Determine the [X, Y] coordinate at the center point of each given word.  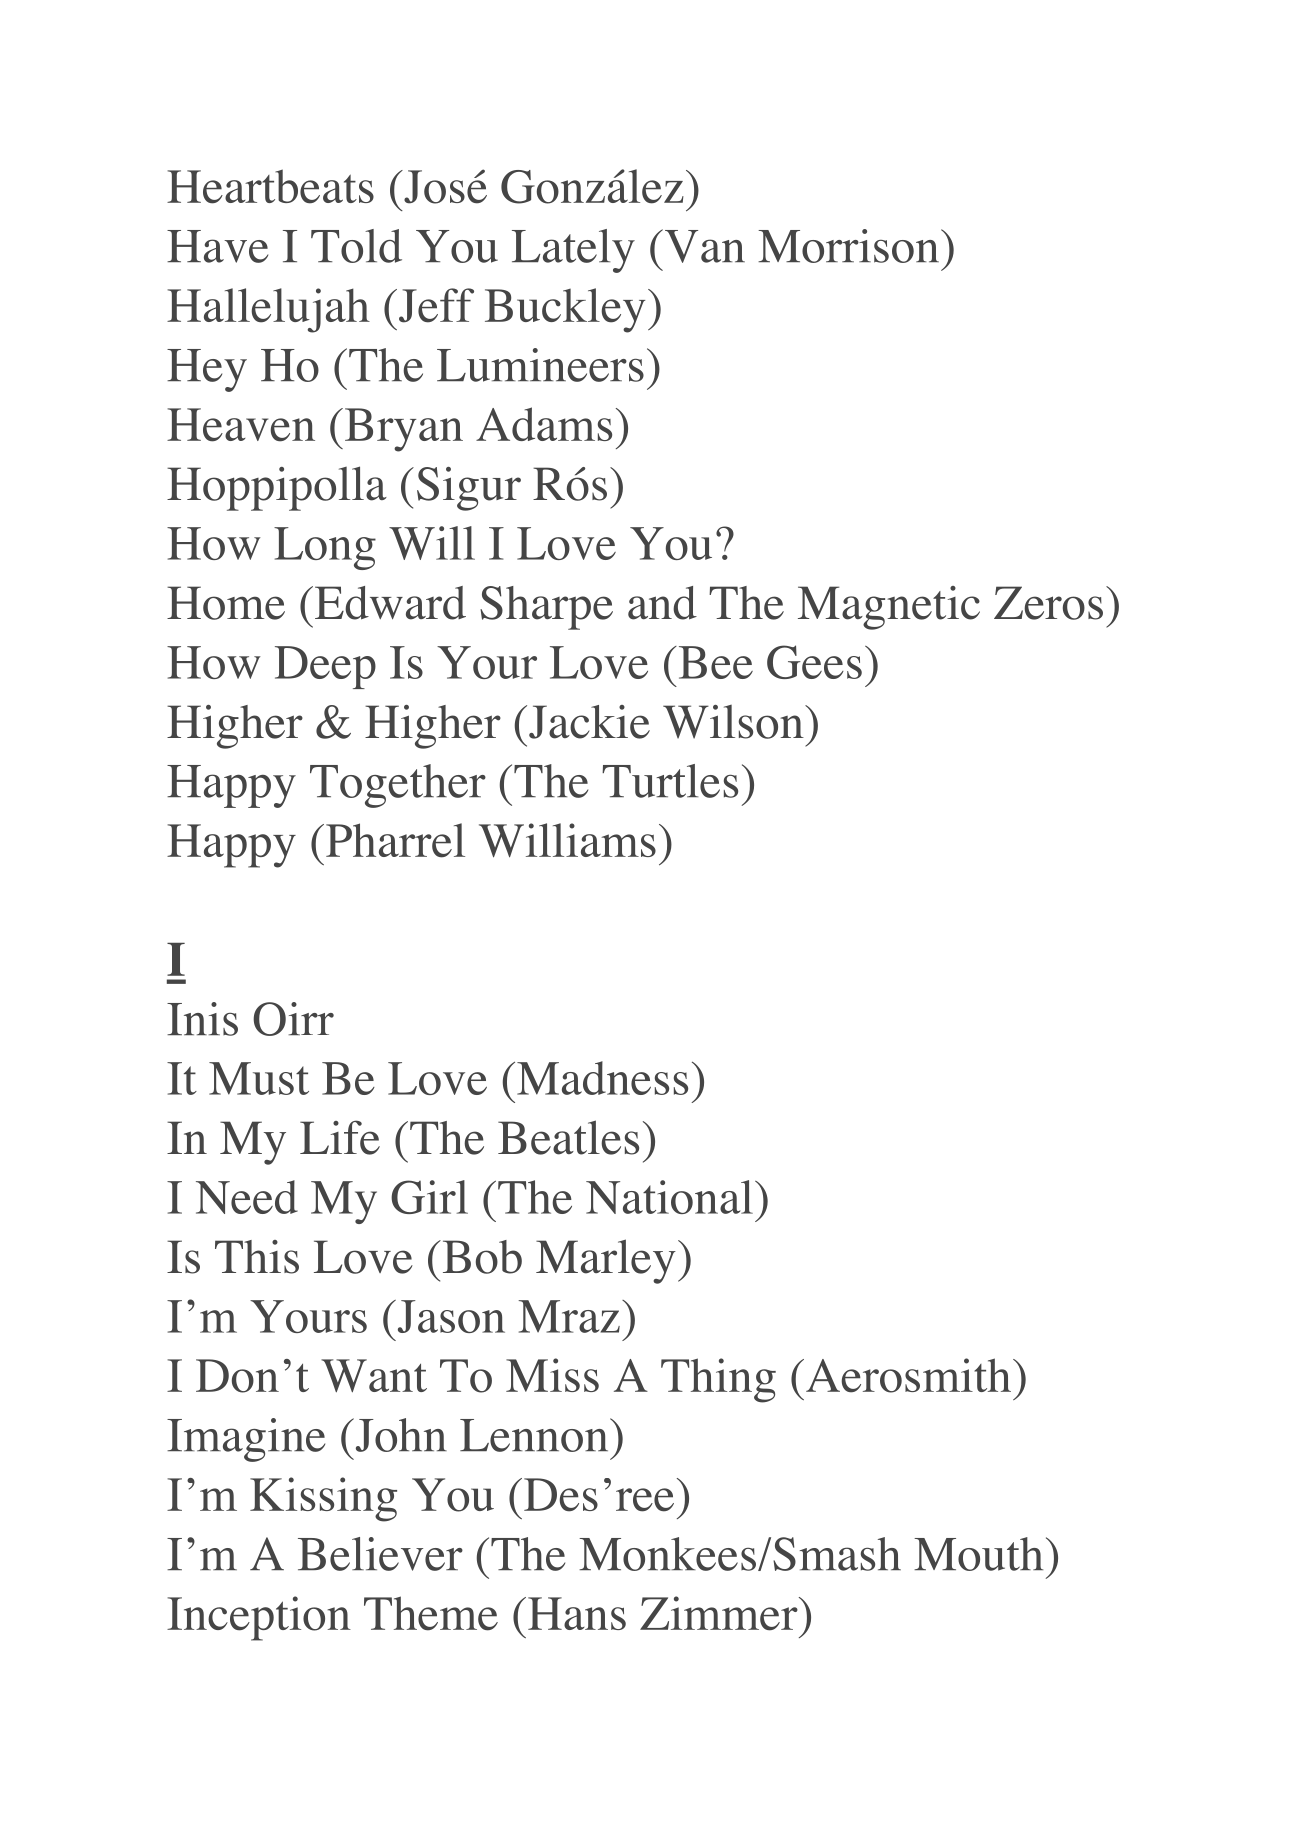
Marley [606, 1261]
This [257, 1257]
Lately [573, 251]
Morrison [848, 246]
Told [356, 246]
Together [398, 786]
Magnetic [889, 608]
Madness [602, 1078]
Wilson [734, 722]
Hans [577, 1613]
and [662, 603]
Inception [259, 1618]
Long [325, 548]
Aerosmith [908, 1375]
